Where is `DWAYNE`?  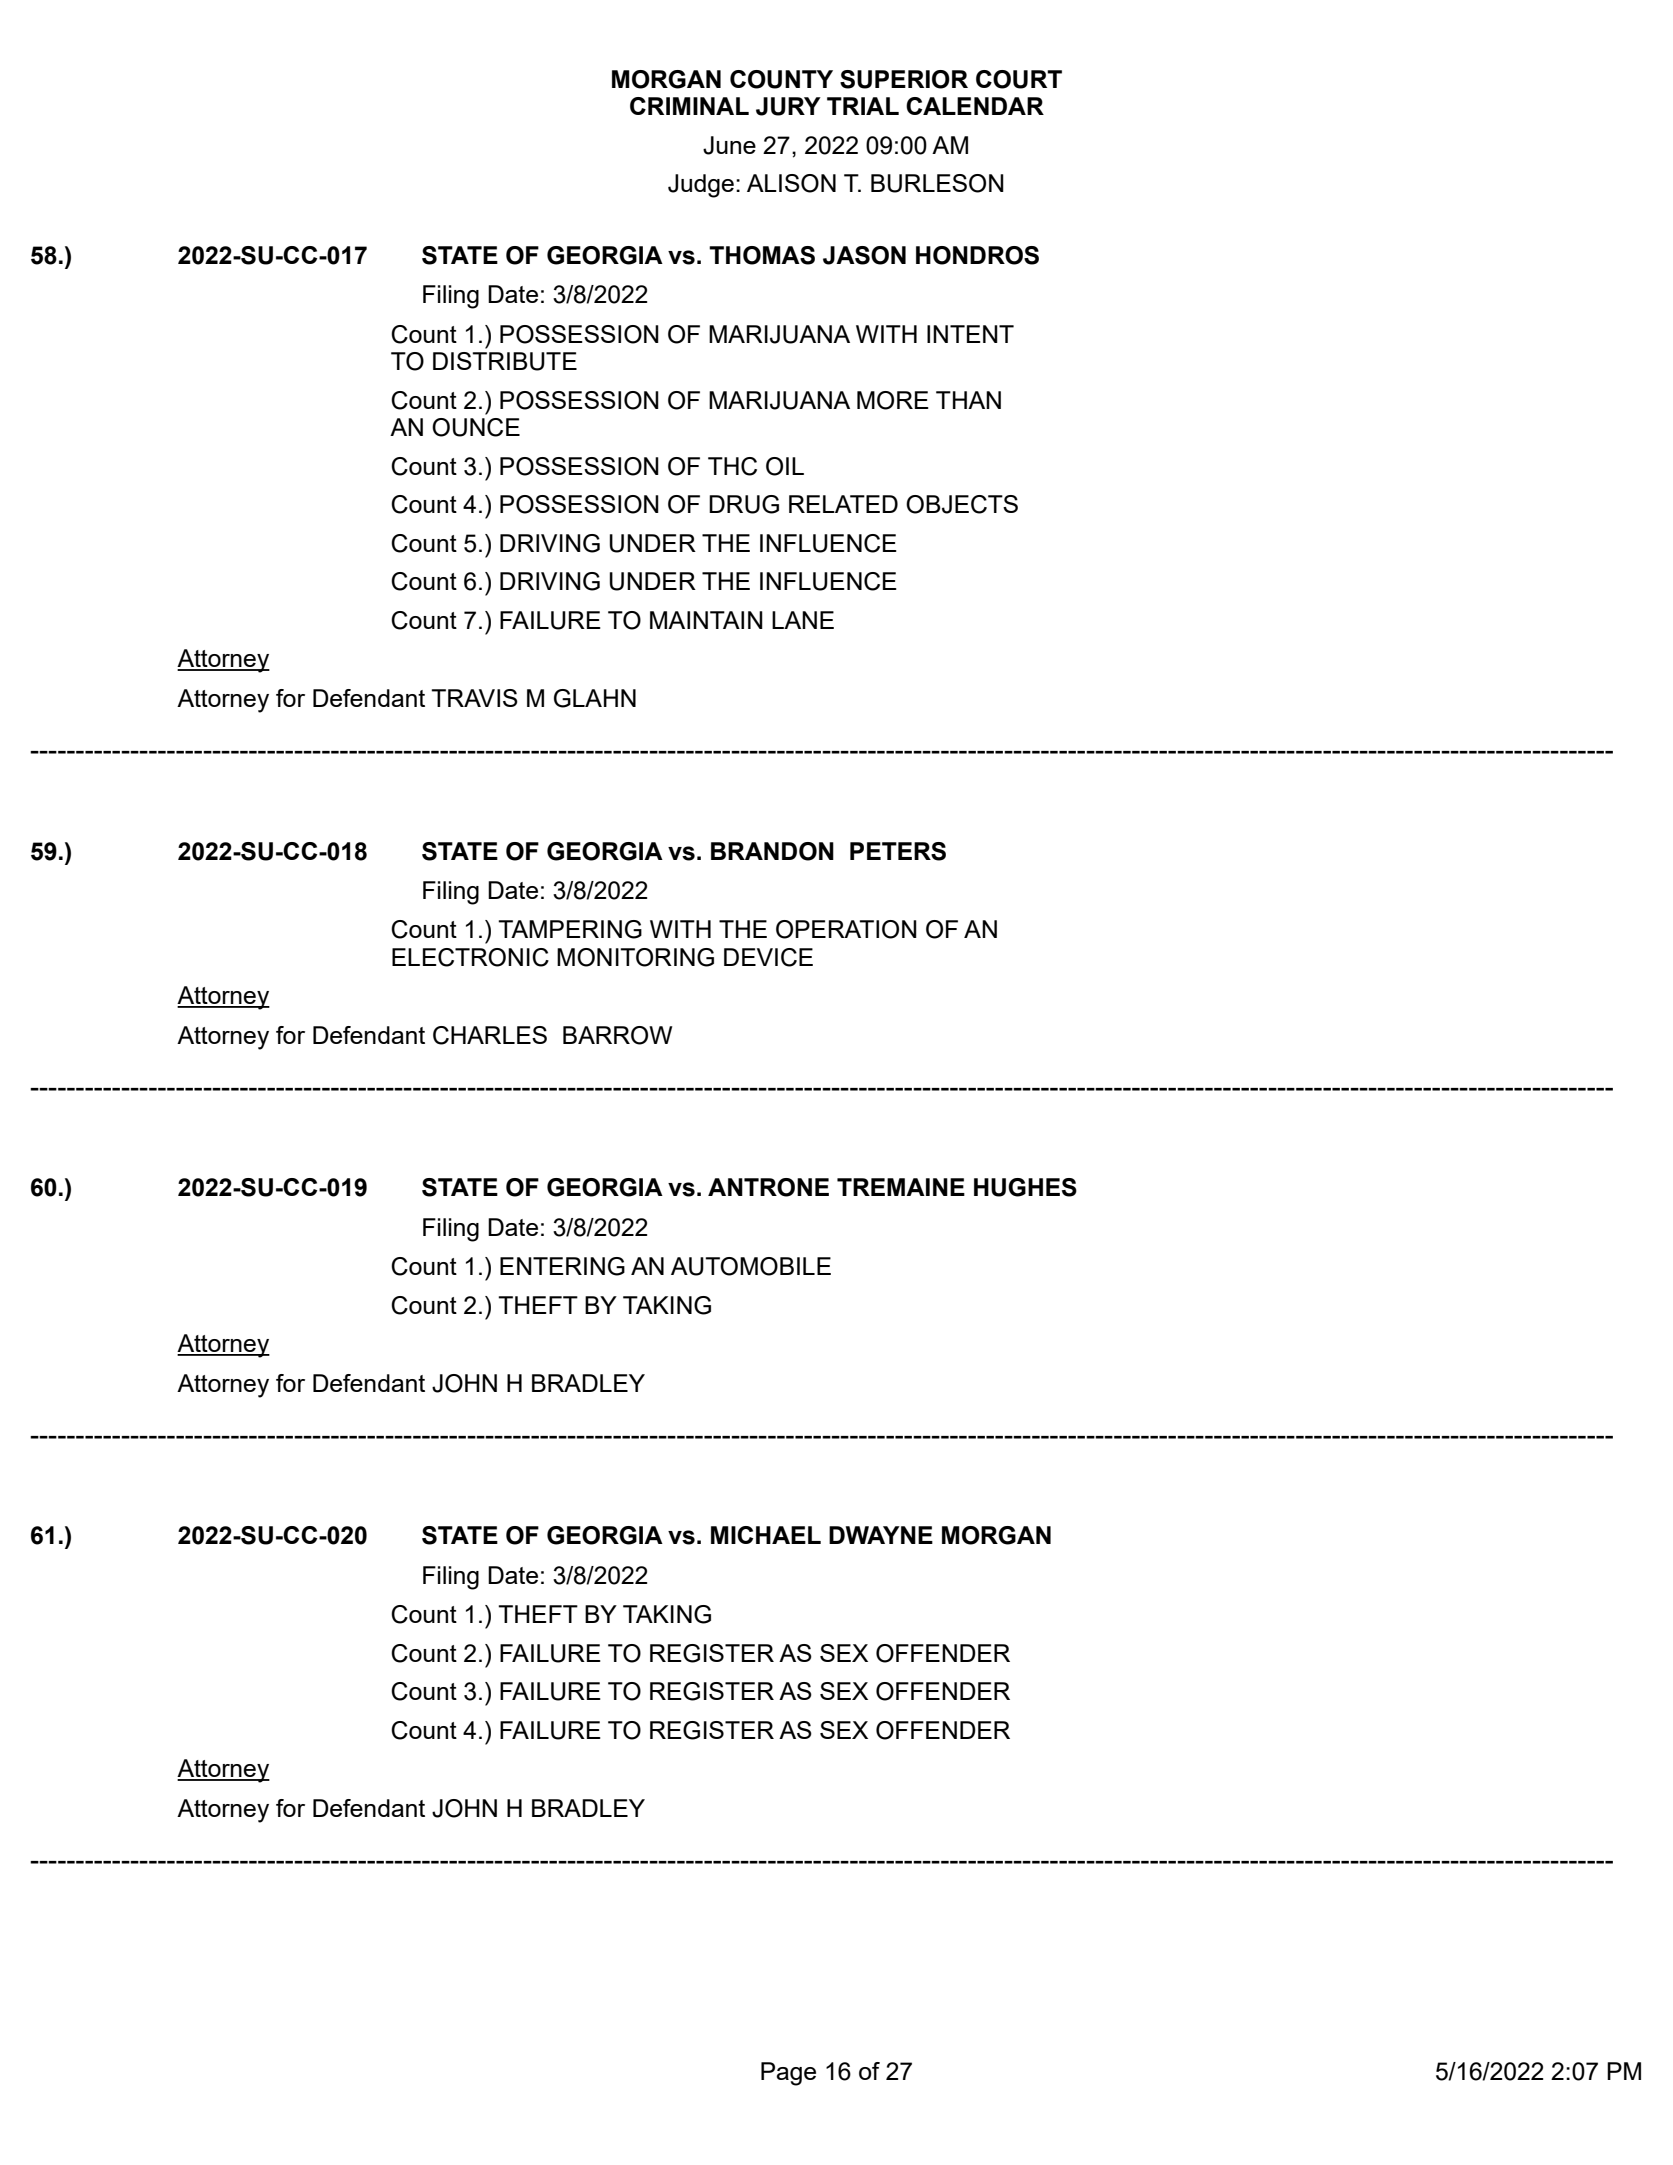 DWAYNE is located at coordinates (881, 1535).
